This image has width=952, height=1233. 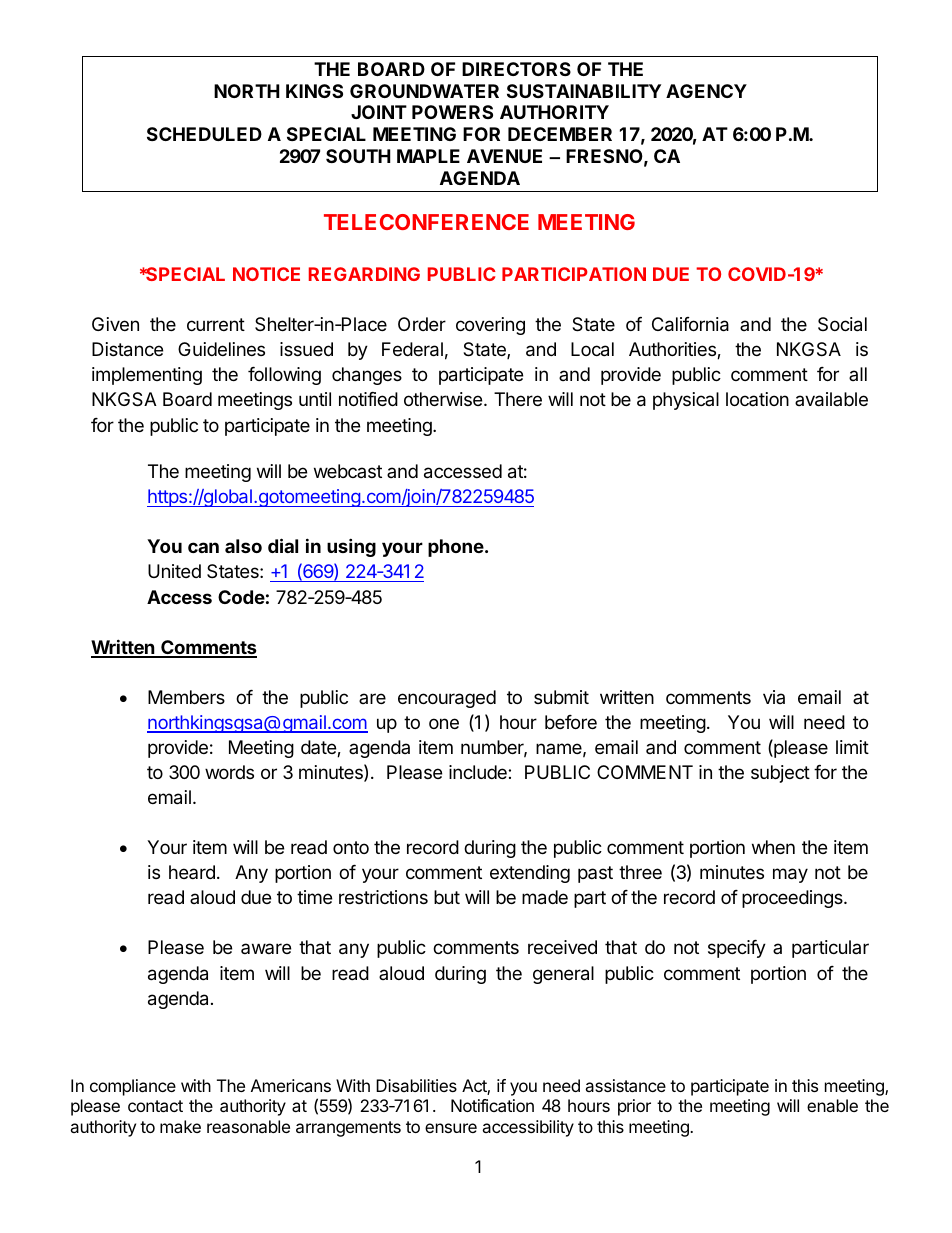 What do you see at coordinates (518, 399) in the image?
I see `There` at bounding box center [518, 399].
